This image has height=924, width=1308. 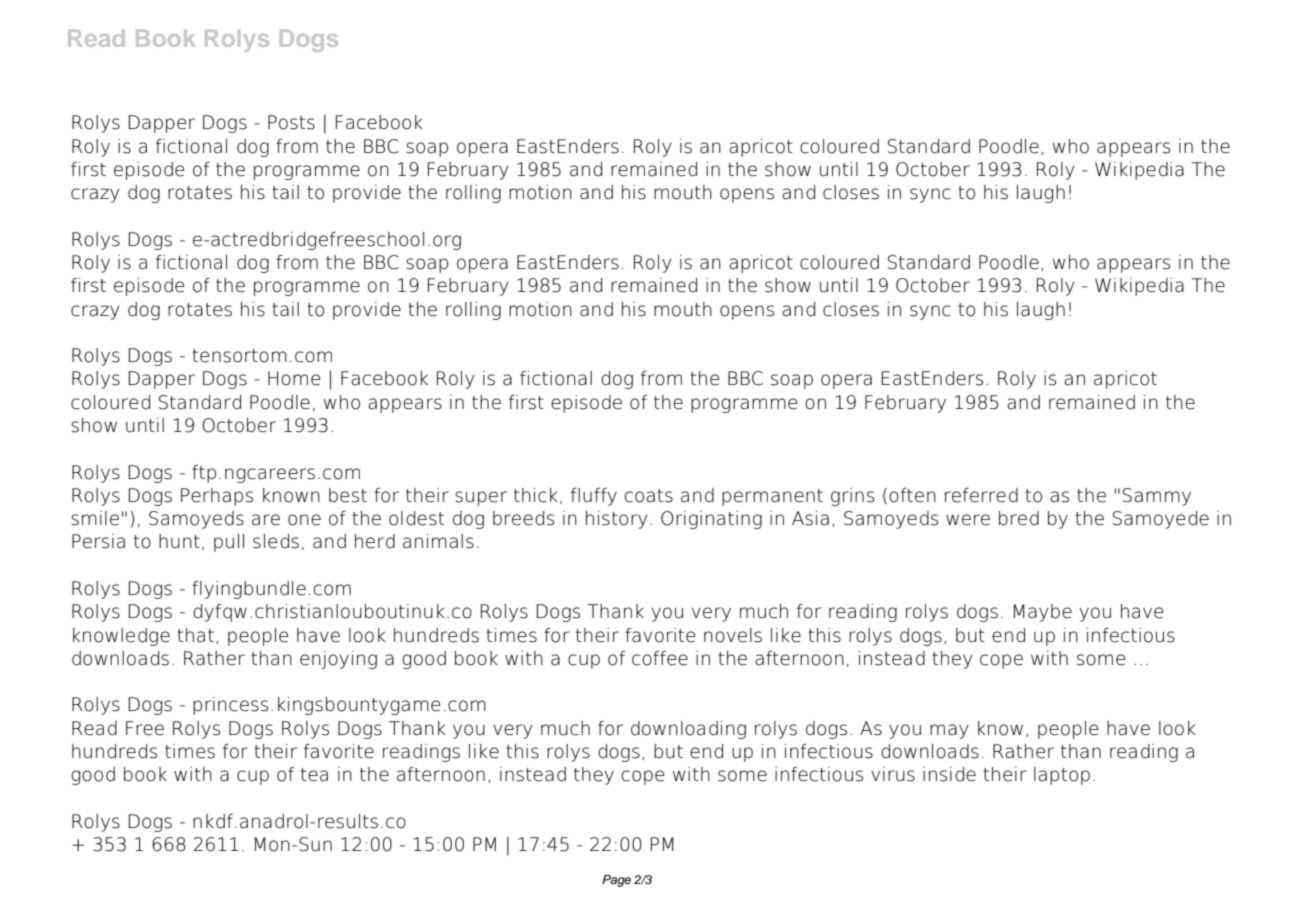 What do you see at coordinates (291, 122) in the image?
I see `Posts` at bounding box center [291, 122].
